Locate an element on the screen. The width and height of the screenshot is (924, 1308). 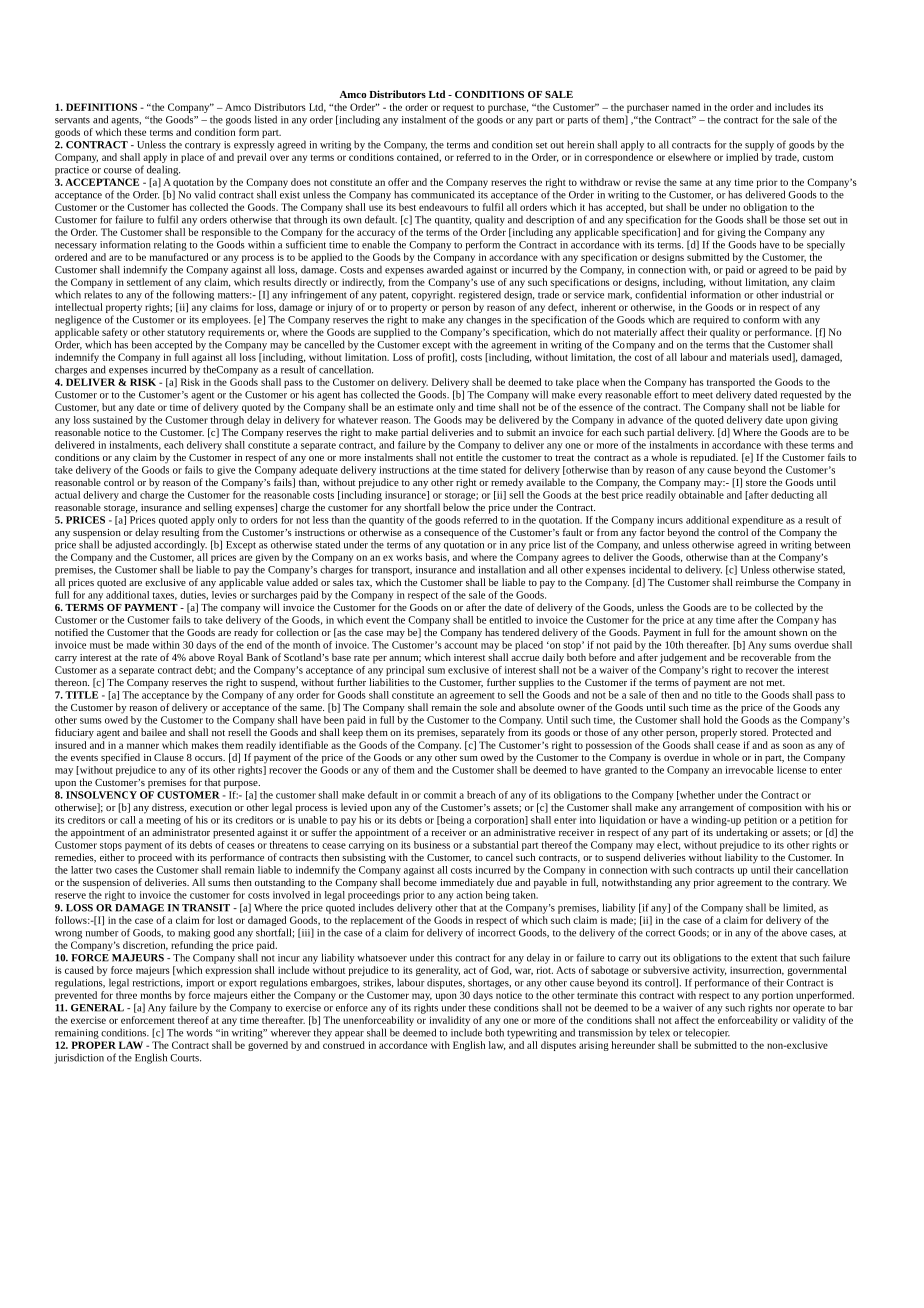
dealing is located at coordinates (163, 170).
